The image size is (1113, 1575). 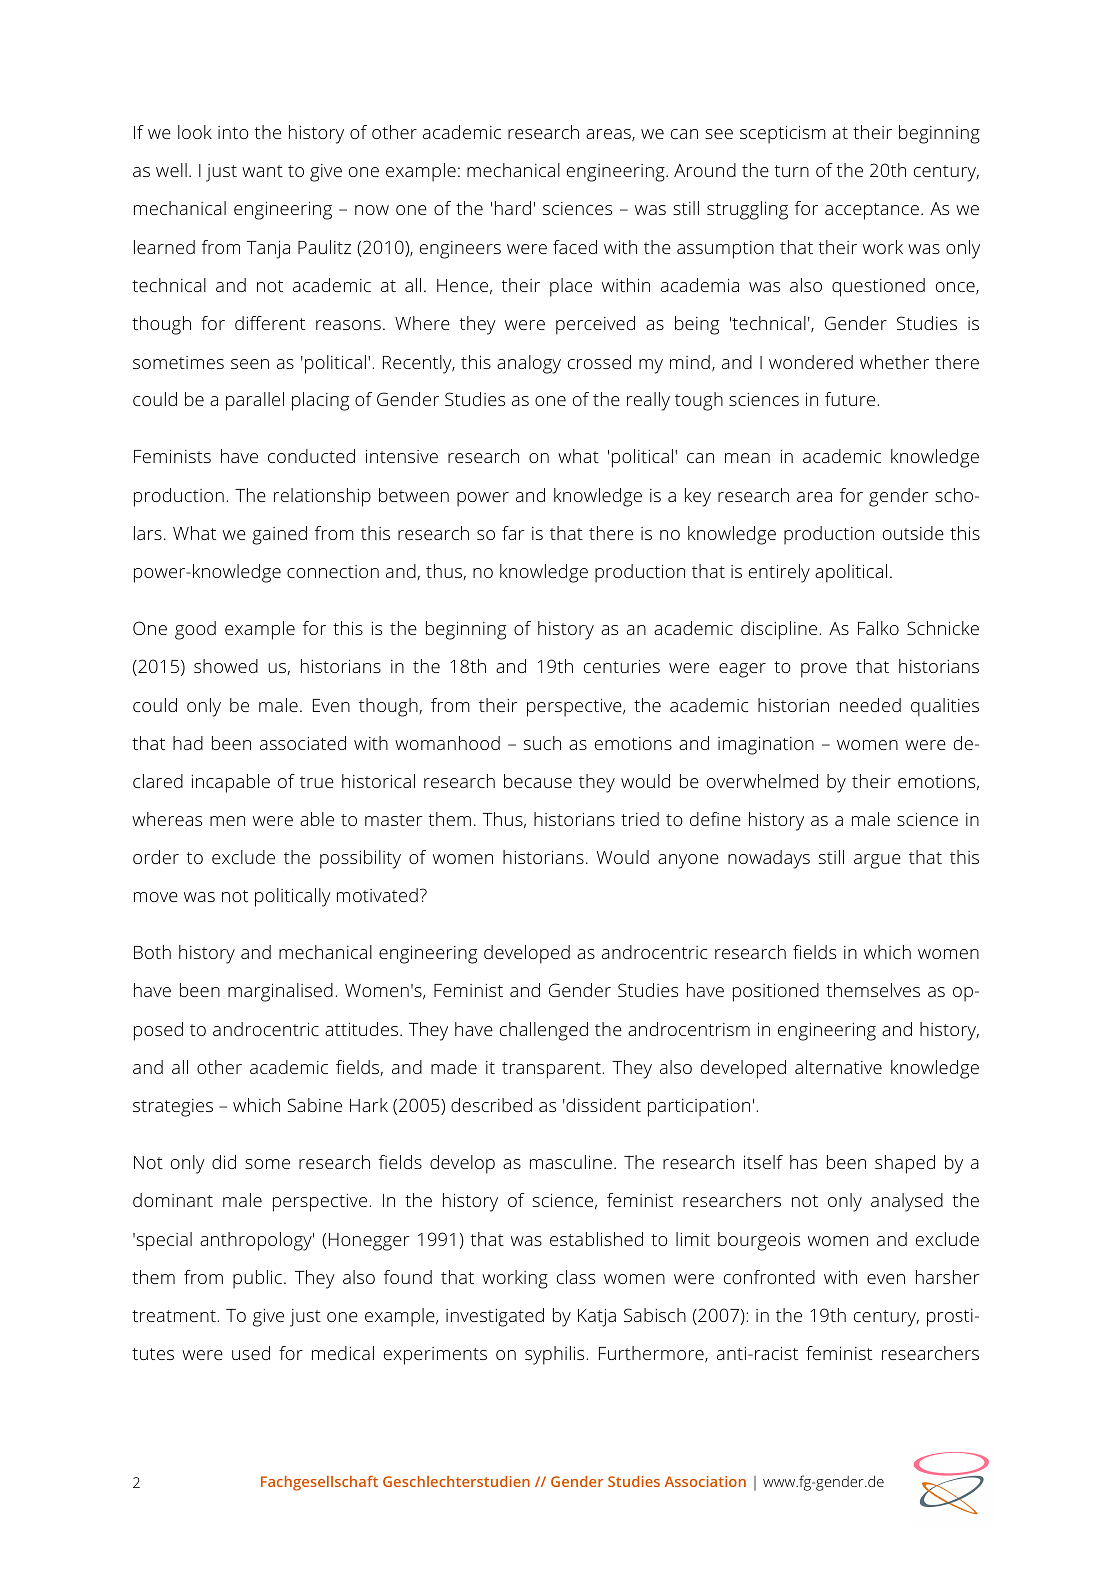 I want to click on because, so click(x=538, y=781).
